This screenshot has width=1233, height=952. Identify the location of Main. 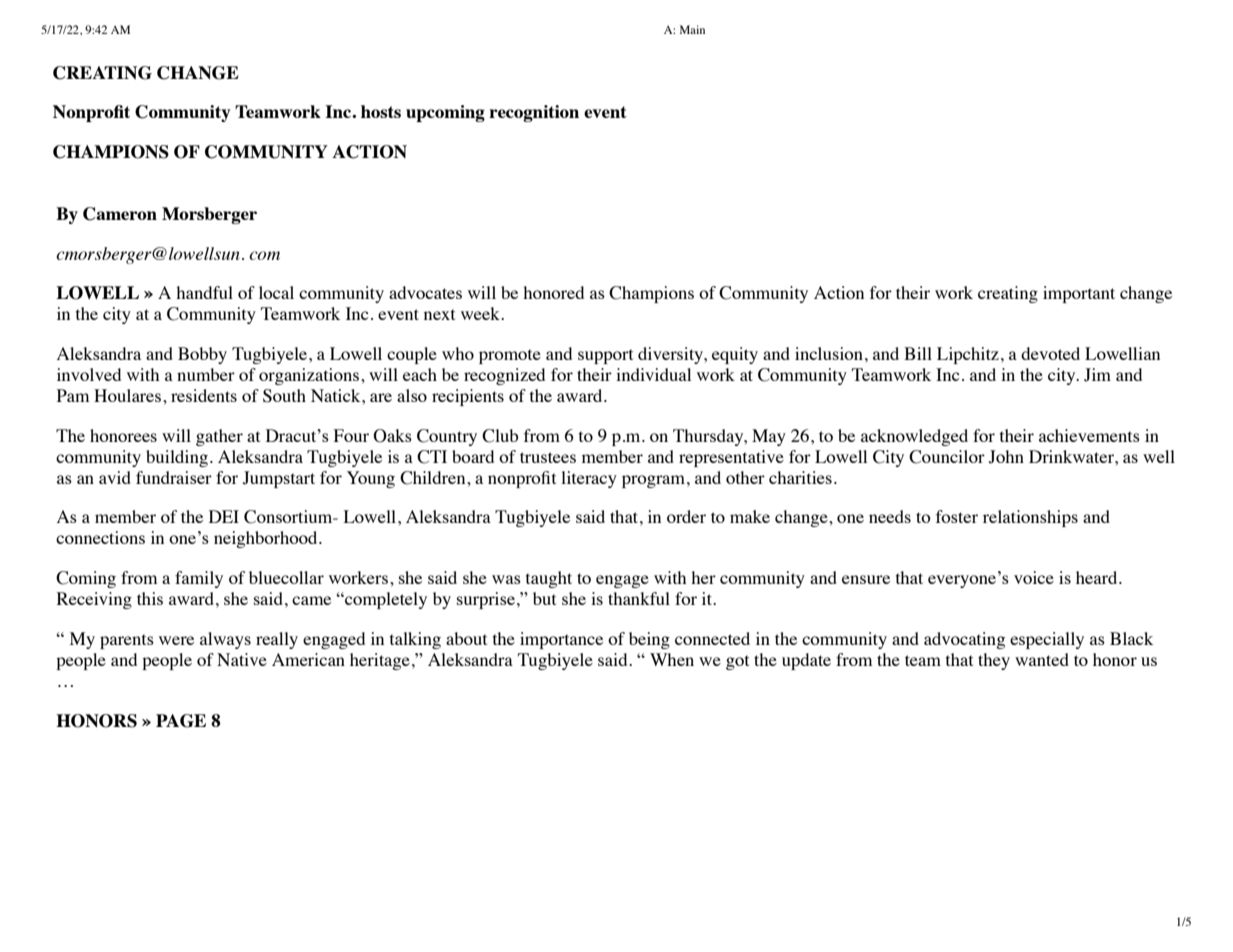
(692, 29).
